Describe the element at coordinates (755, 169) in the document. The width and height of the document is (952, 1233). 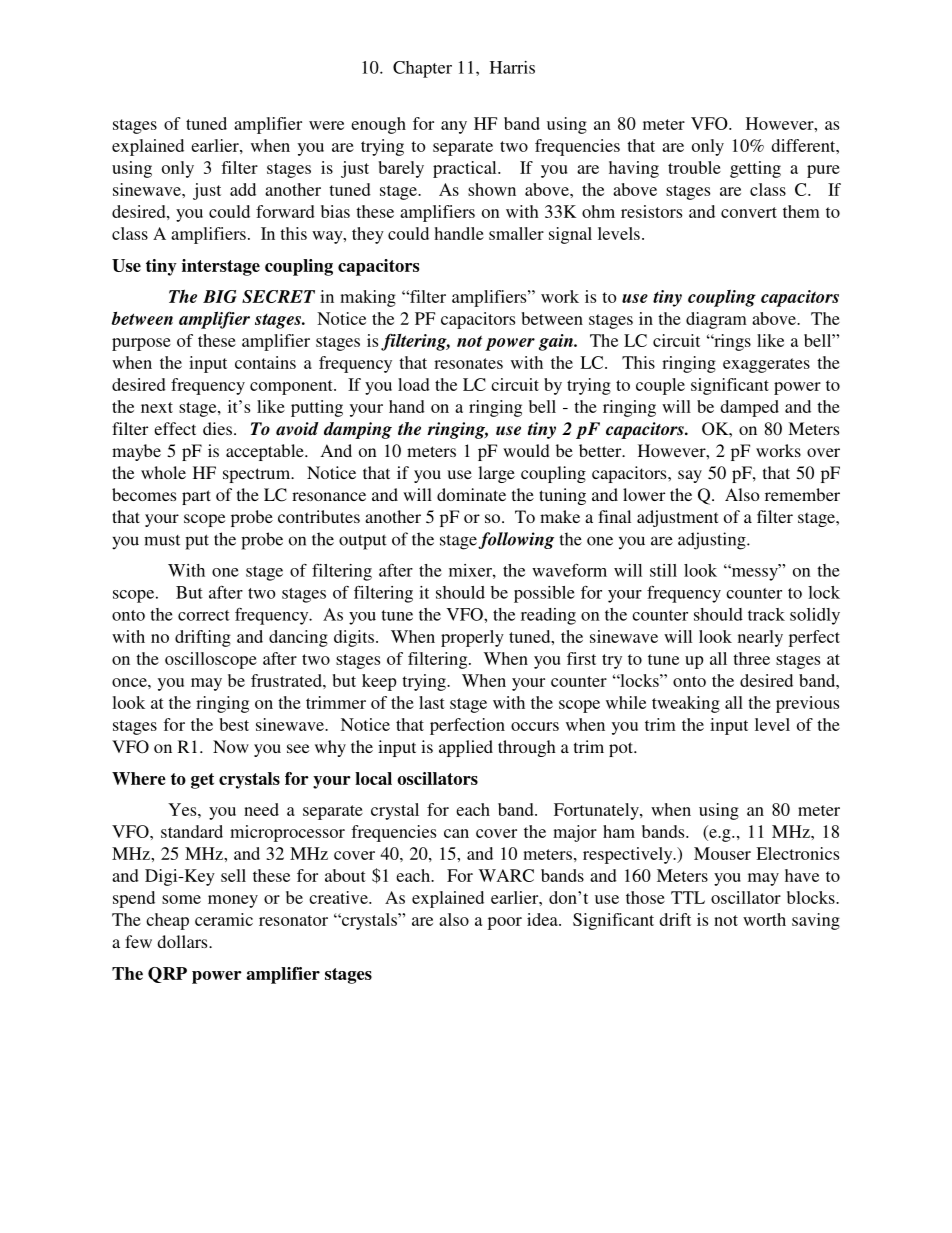
I see `getting` at that location.
